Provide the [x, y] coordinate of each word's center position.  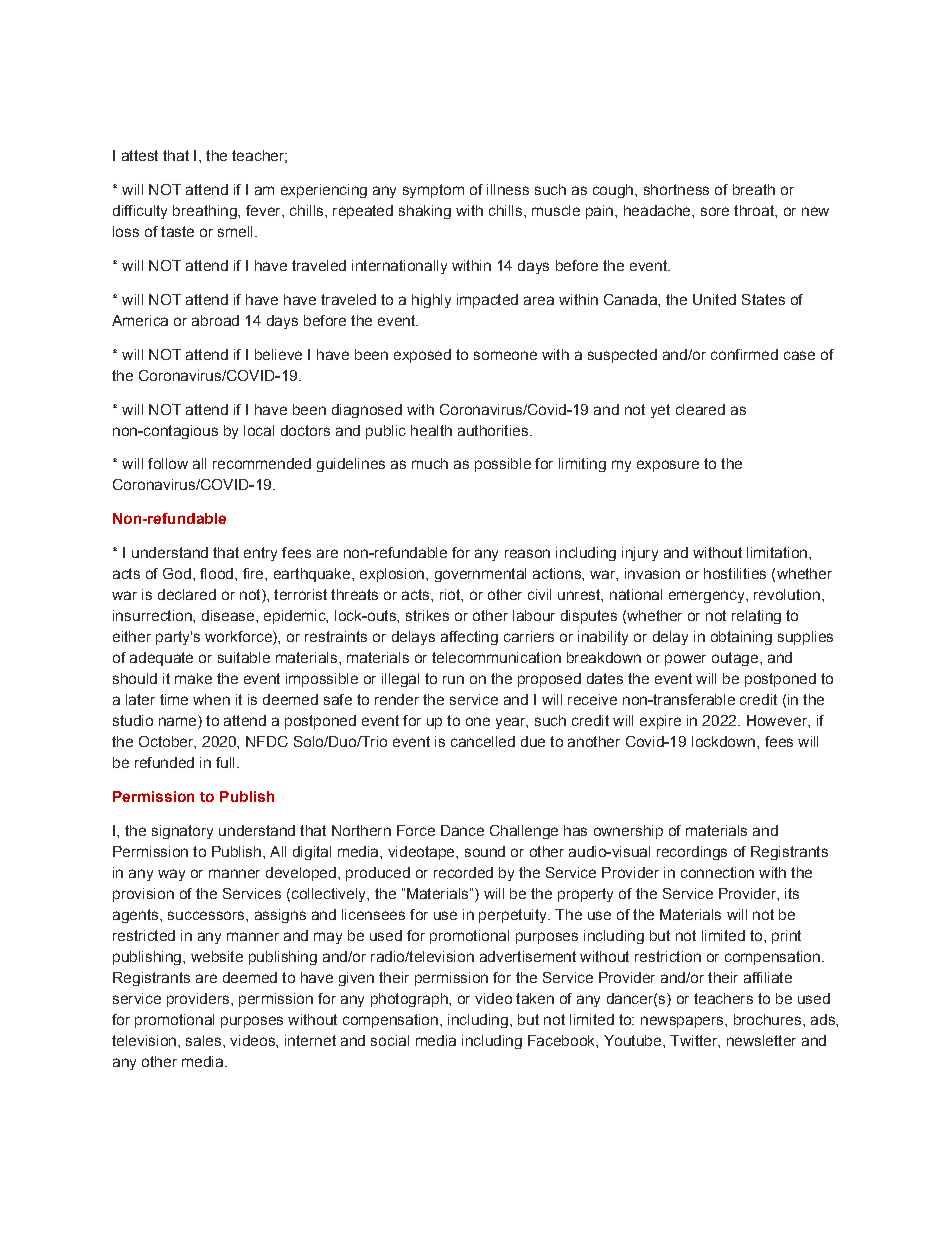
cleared [700, 409]
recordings [692, 853]
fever [264, 210]
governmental [480, 575]
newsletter [761, 1040]
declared [187, 594]
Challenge [524, 832]
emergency [708, 597]
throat [755, 210]
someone [505, 355]
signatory [182, 832]
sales [205, 1040]
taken [535, 998]
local [259, 430]
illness [508, 189]
